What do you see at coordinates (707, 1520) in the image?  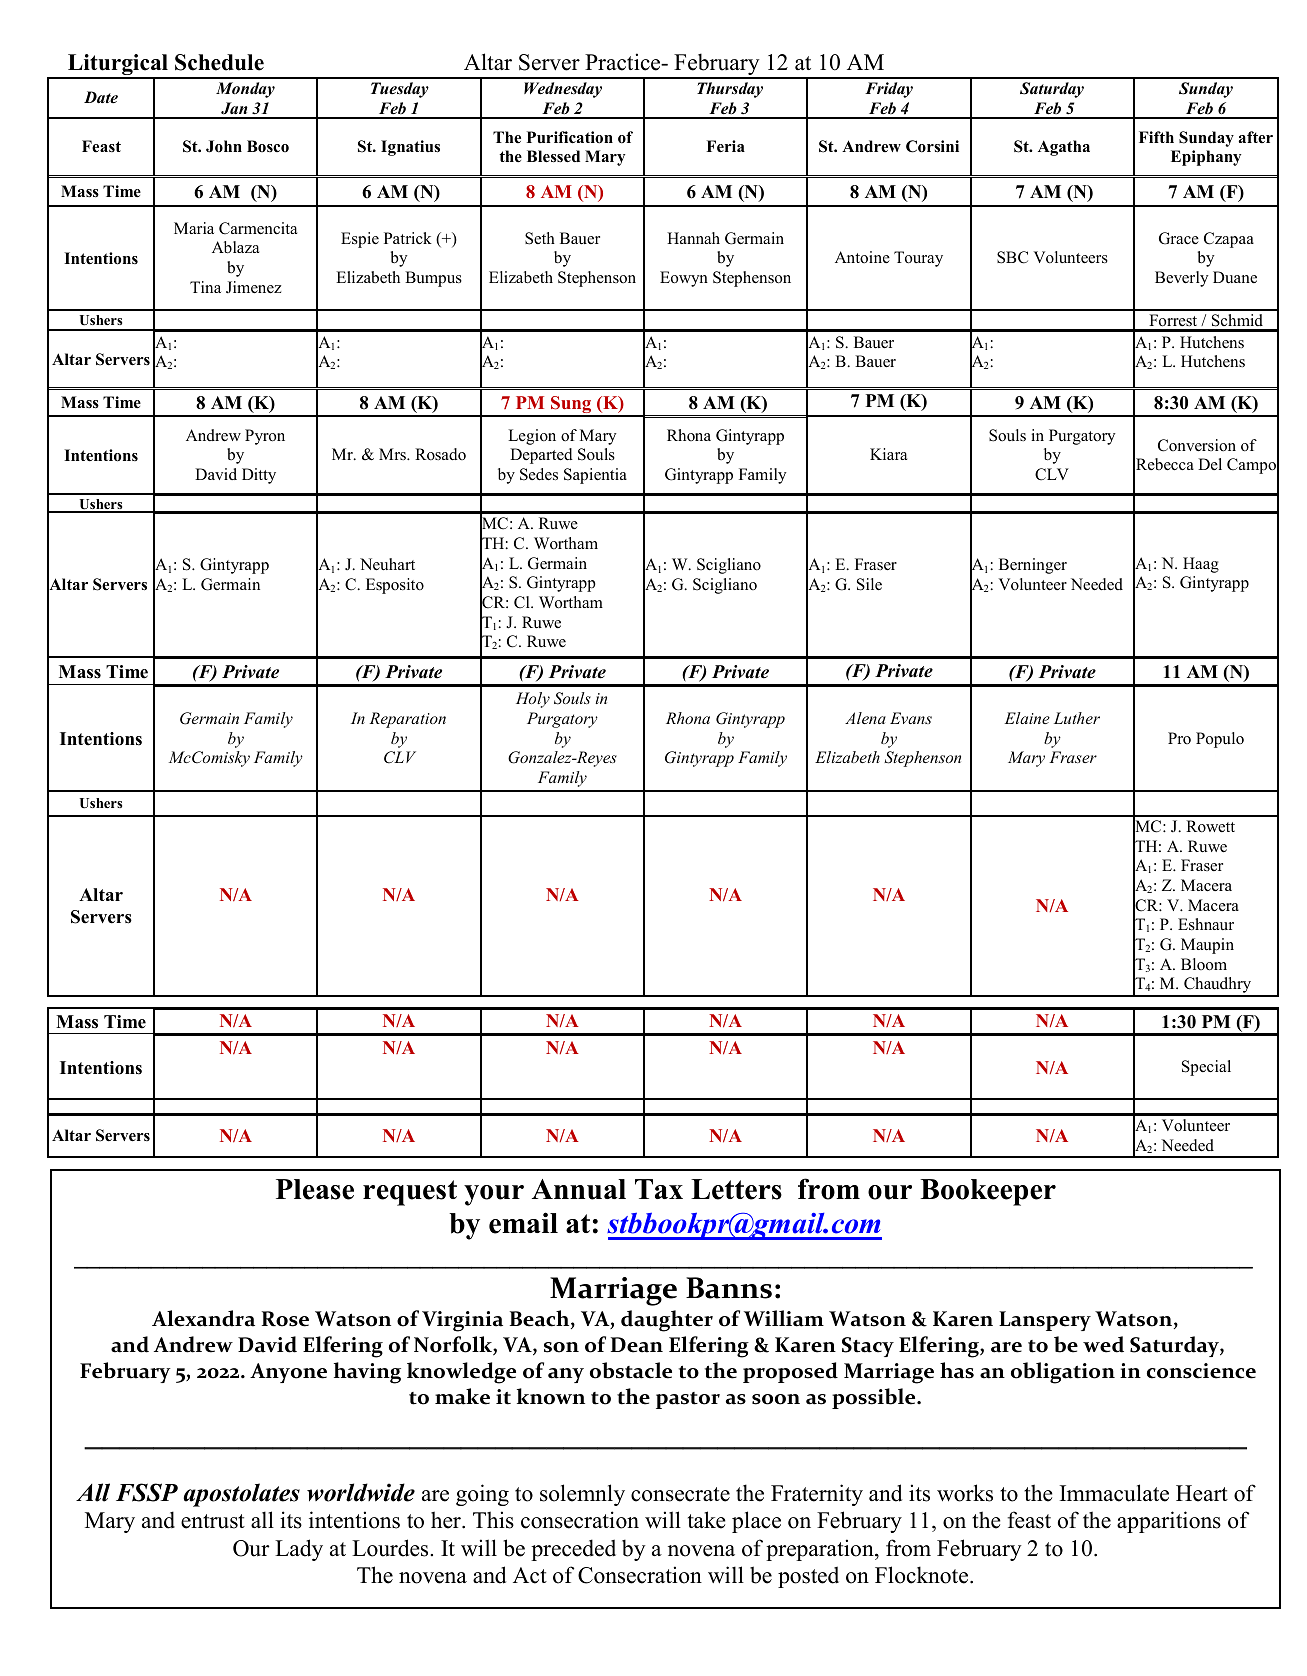 I see `take` at bounding box center [707, 1520].
